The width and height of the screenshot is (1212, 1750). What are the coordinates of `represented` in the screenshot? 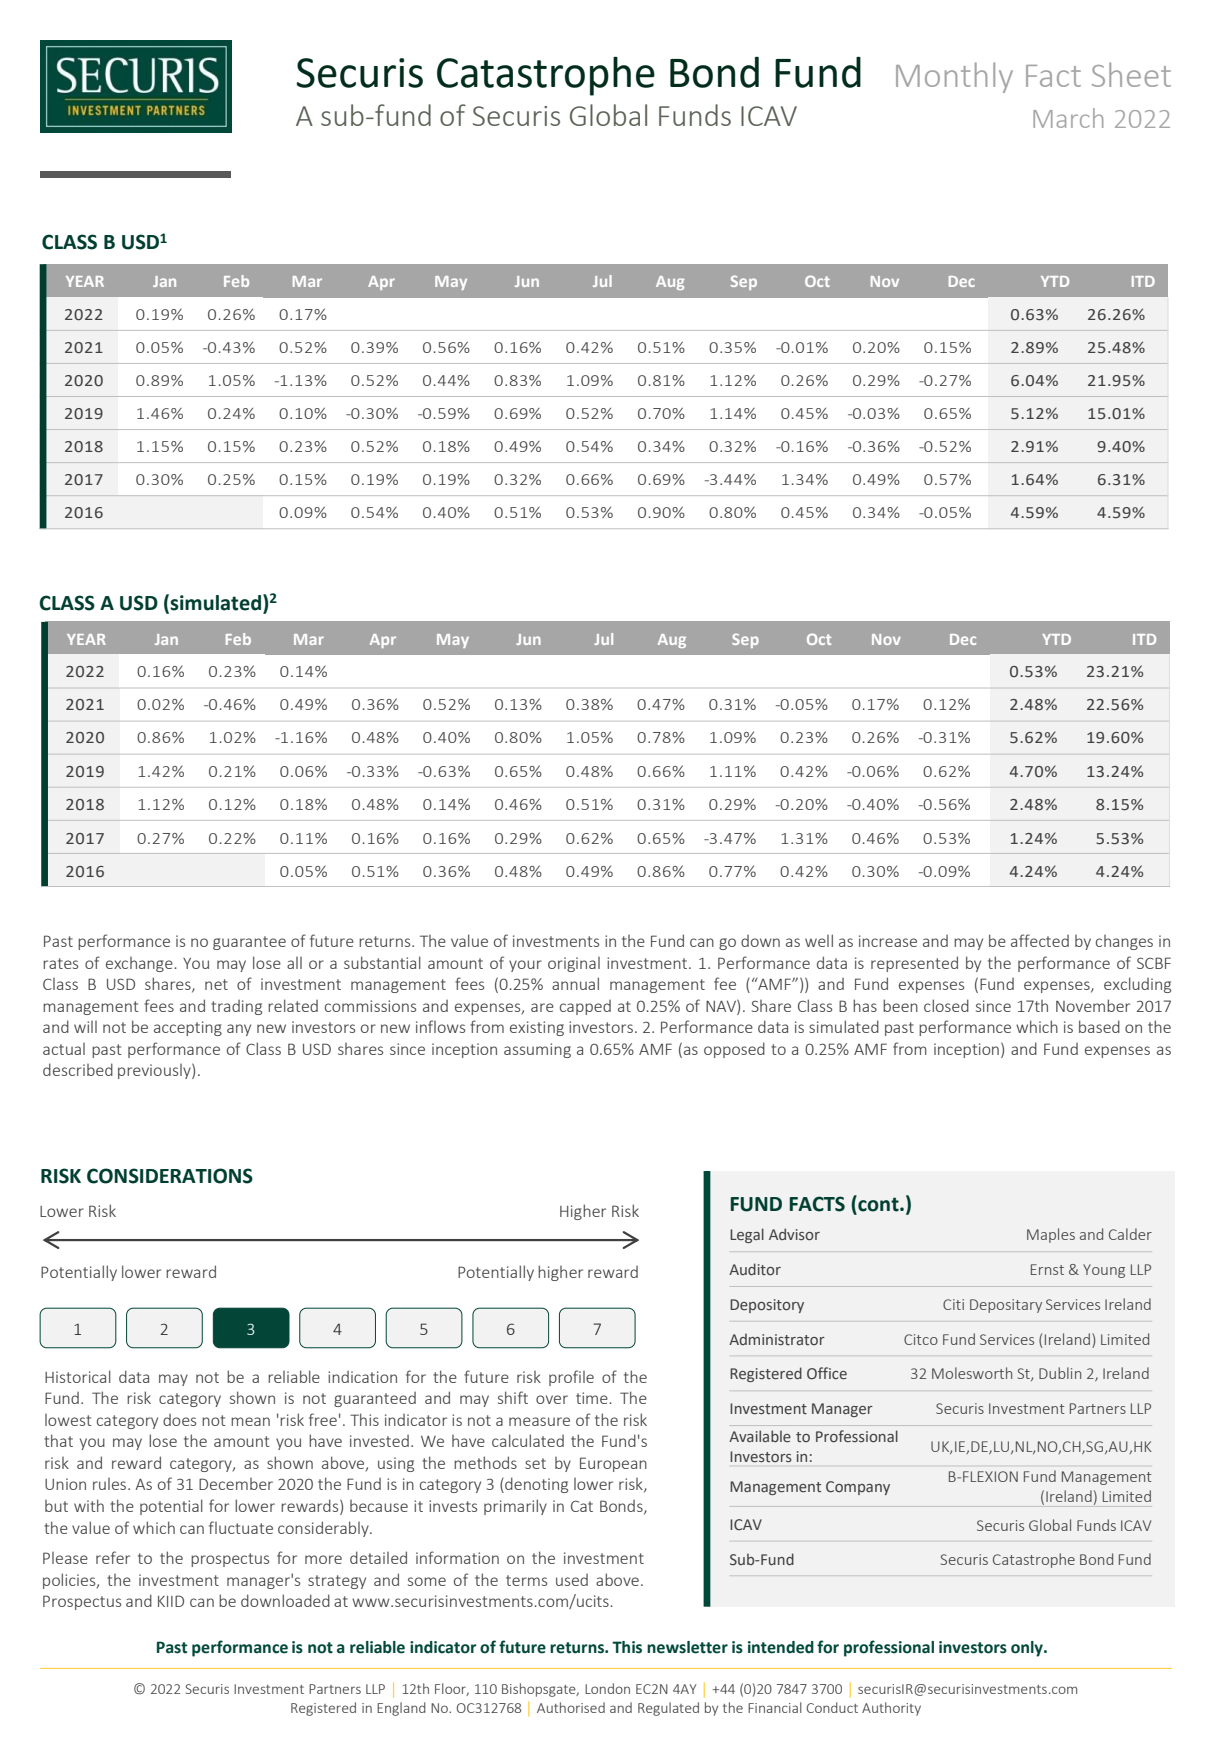 It's located at (914, 964).
